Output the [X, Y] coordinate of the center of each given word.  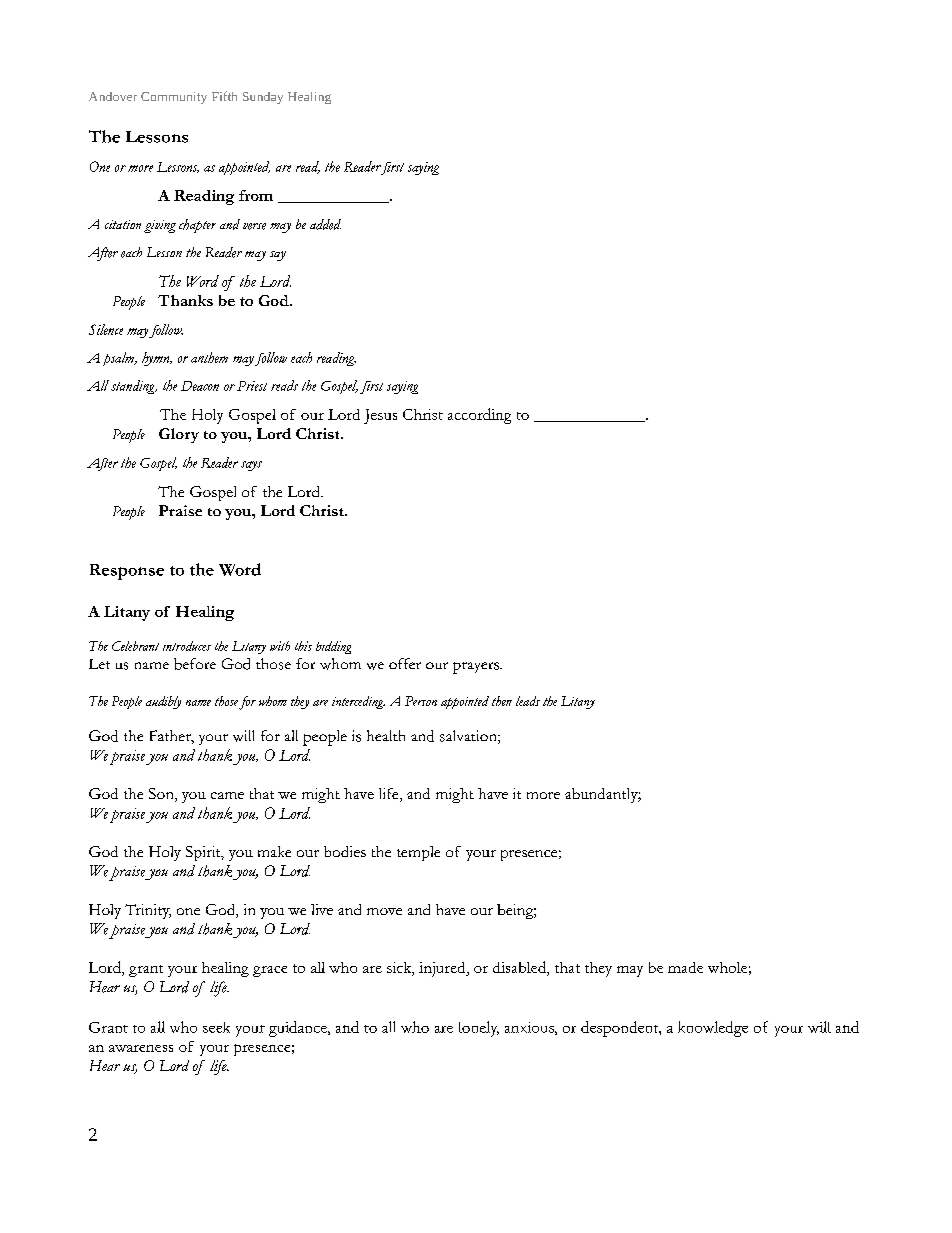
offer [405, 663]
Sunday [263, 98]
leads [528, 701]
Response [127, 572]
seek [216, 1027]
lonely [479, 1029]
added [325, 224]
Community [174, 98]
